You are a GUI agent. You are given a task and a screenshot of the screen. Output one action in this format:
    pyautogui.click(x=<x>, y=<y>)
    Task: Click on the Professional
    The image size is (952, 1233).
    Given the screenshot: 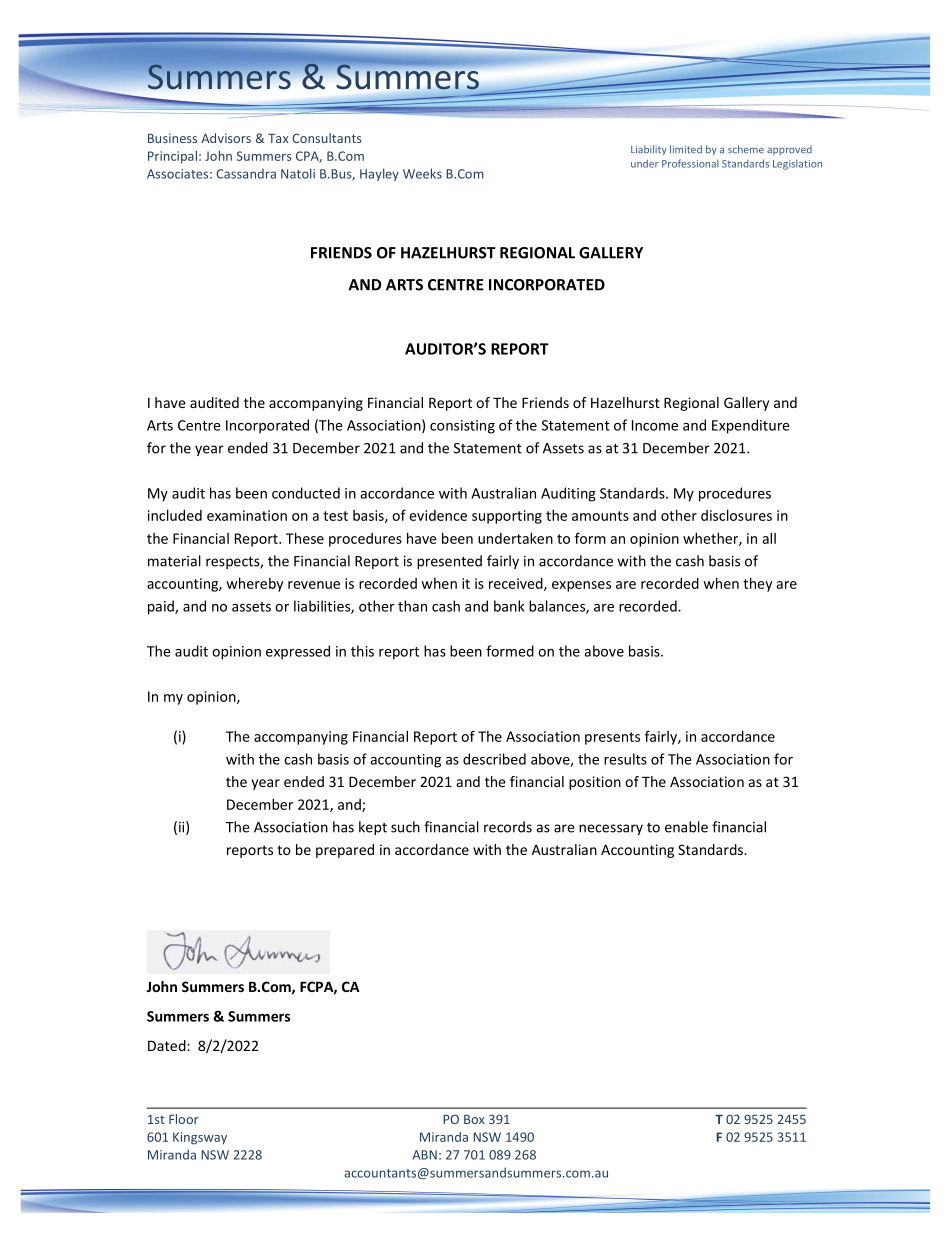 What is the action you would take?
    pyautogui.click(x=690, y=163)
